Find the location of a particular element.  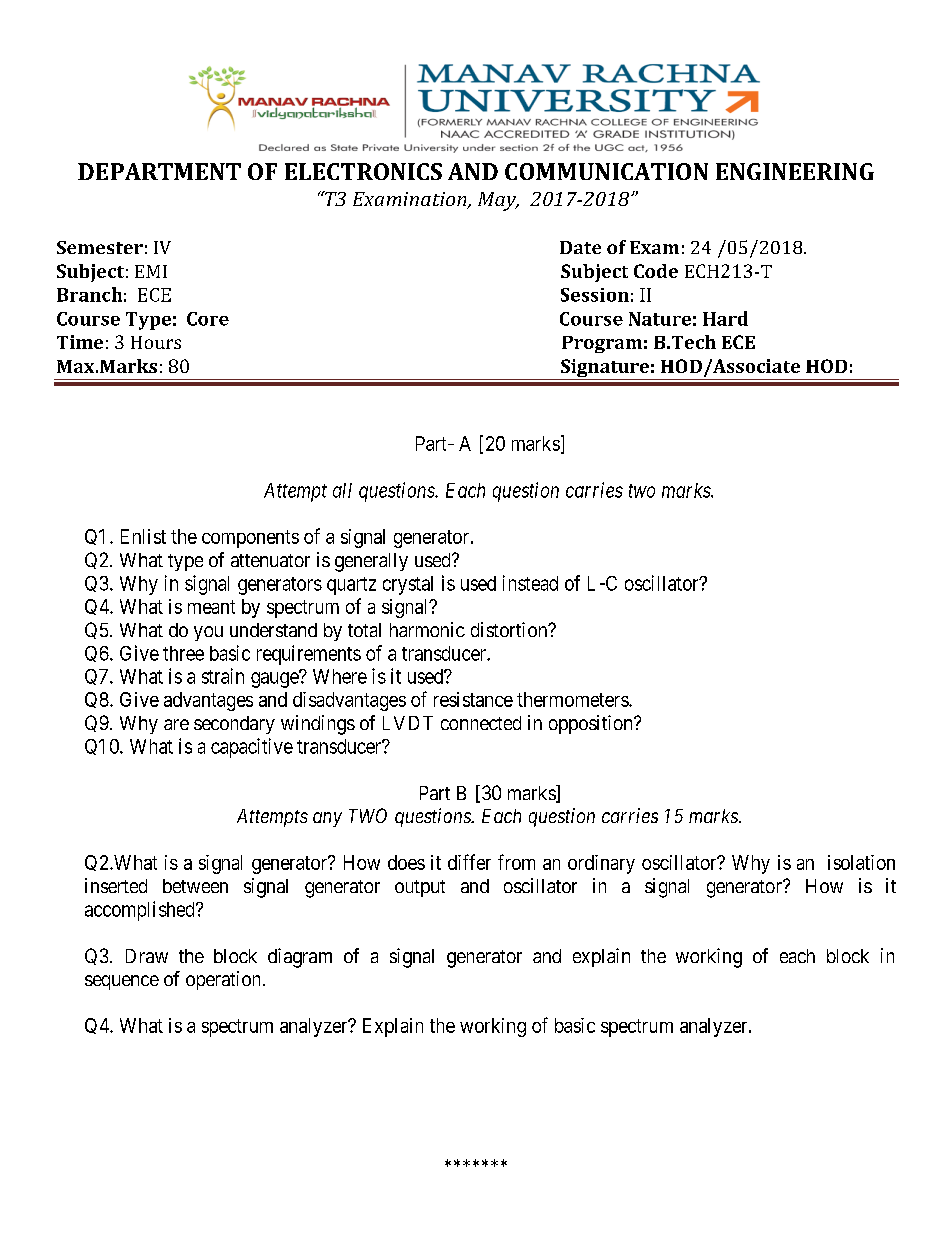

thermometers is located at coordinates (573, 699).
